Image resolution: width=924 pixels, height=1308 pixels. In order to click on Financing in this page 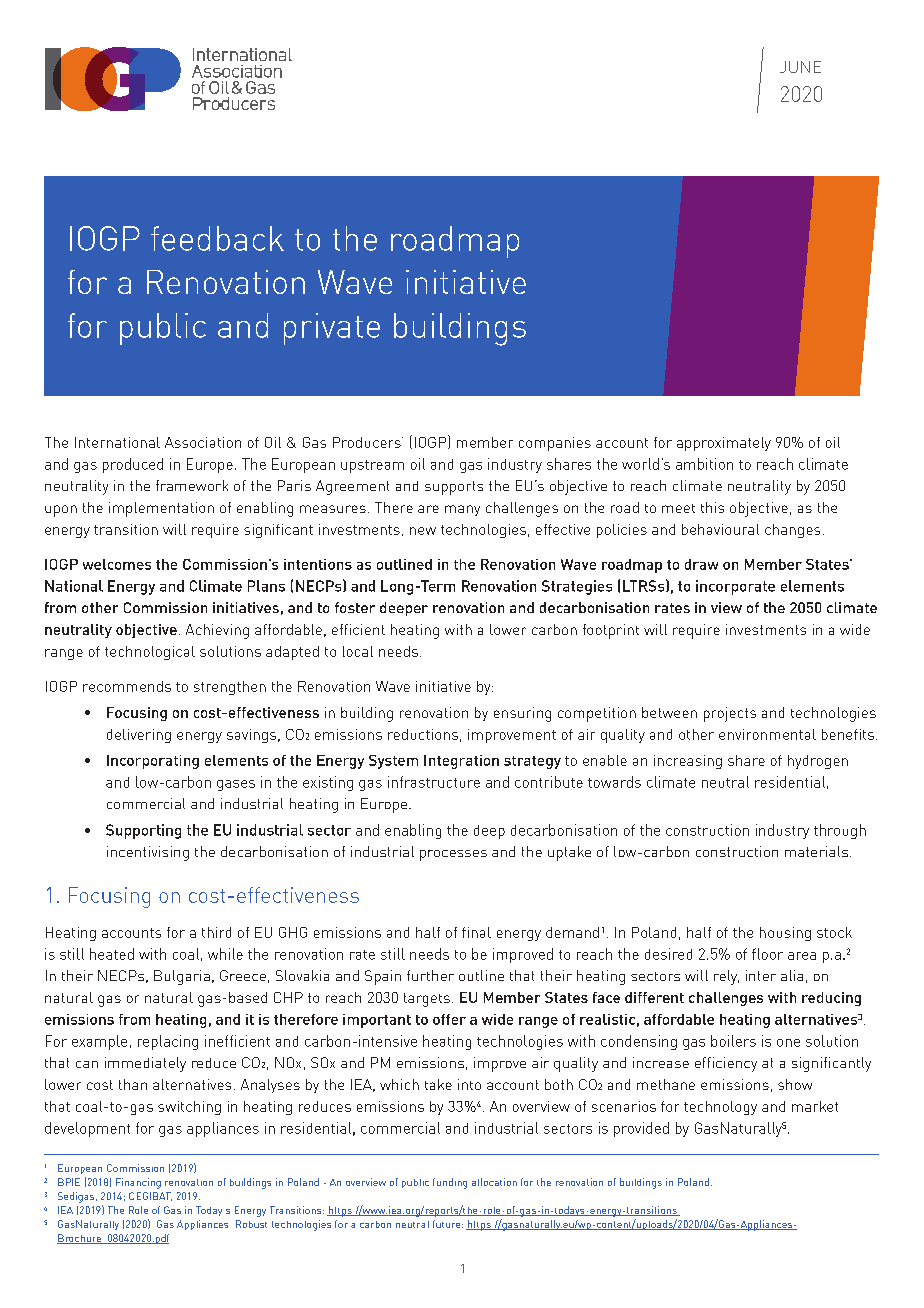, I will do `click(138, 1183)`.
